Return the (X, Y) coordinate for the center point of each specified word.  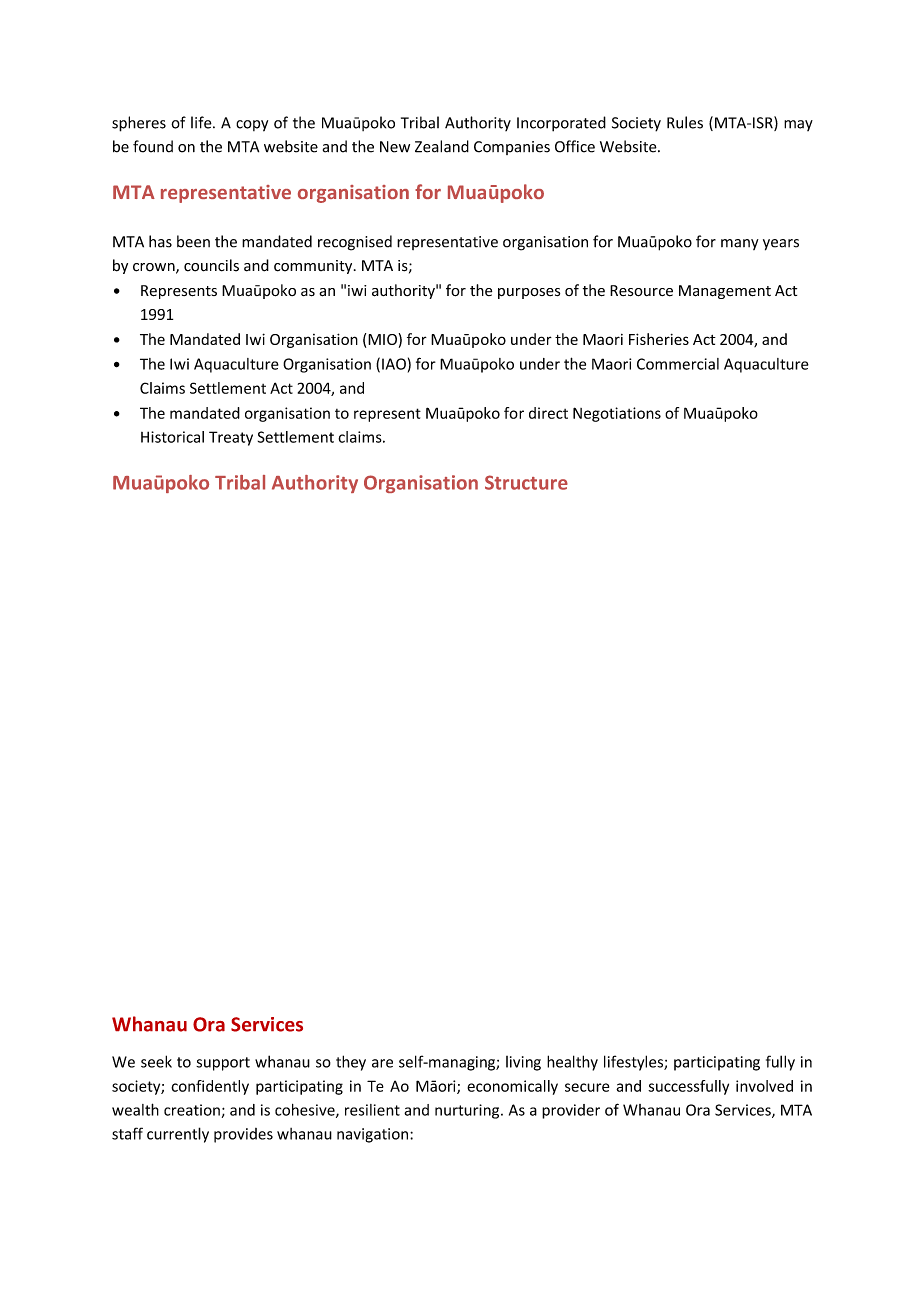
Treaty (231, 438)
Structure (526, 482)
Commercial (678, 364)
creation (192, 1110)
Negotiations (617, 414)
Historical (172, 437)
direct (548, 413)
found (153, 146)
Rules (685, 122)
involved (764, 1086)
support (223, 1064)
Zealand (442, 146)
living (523, 1063)
